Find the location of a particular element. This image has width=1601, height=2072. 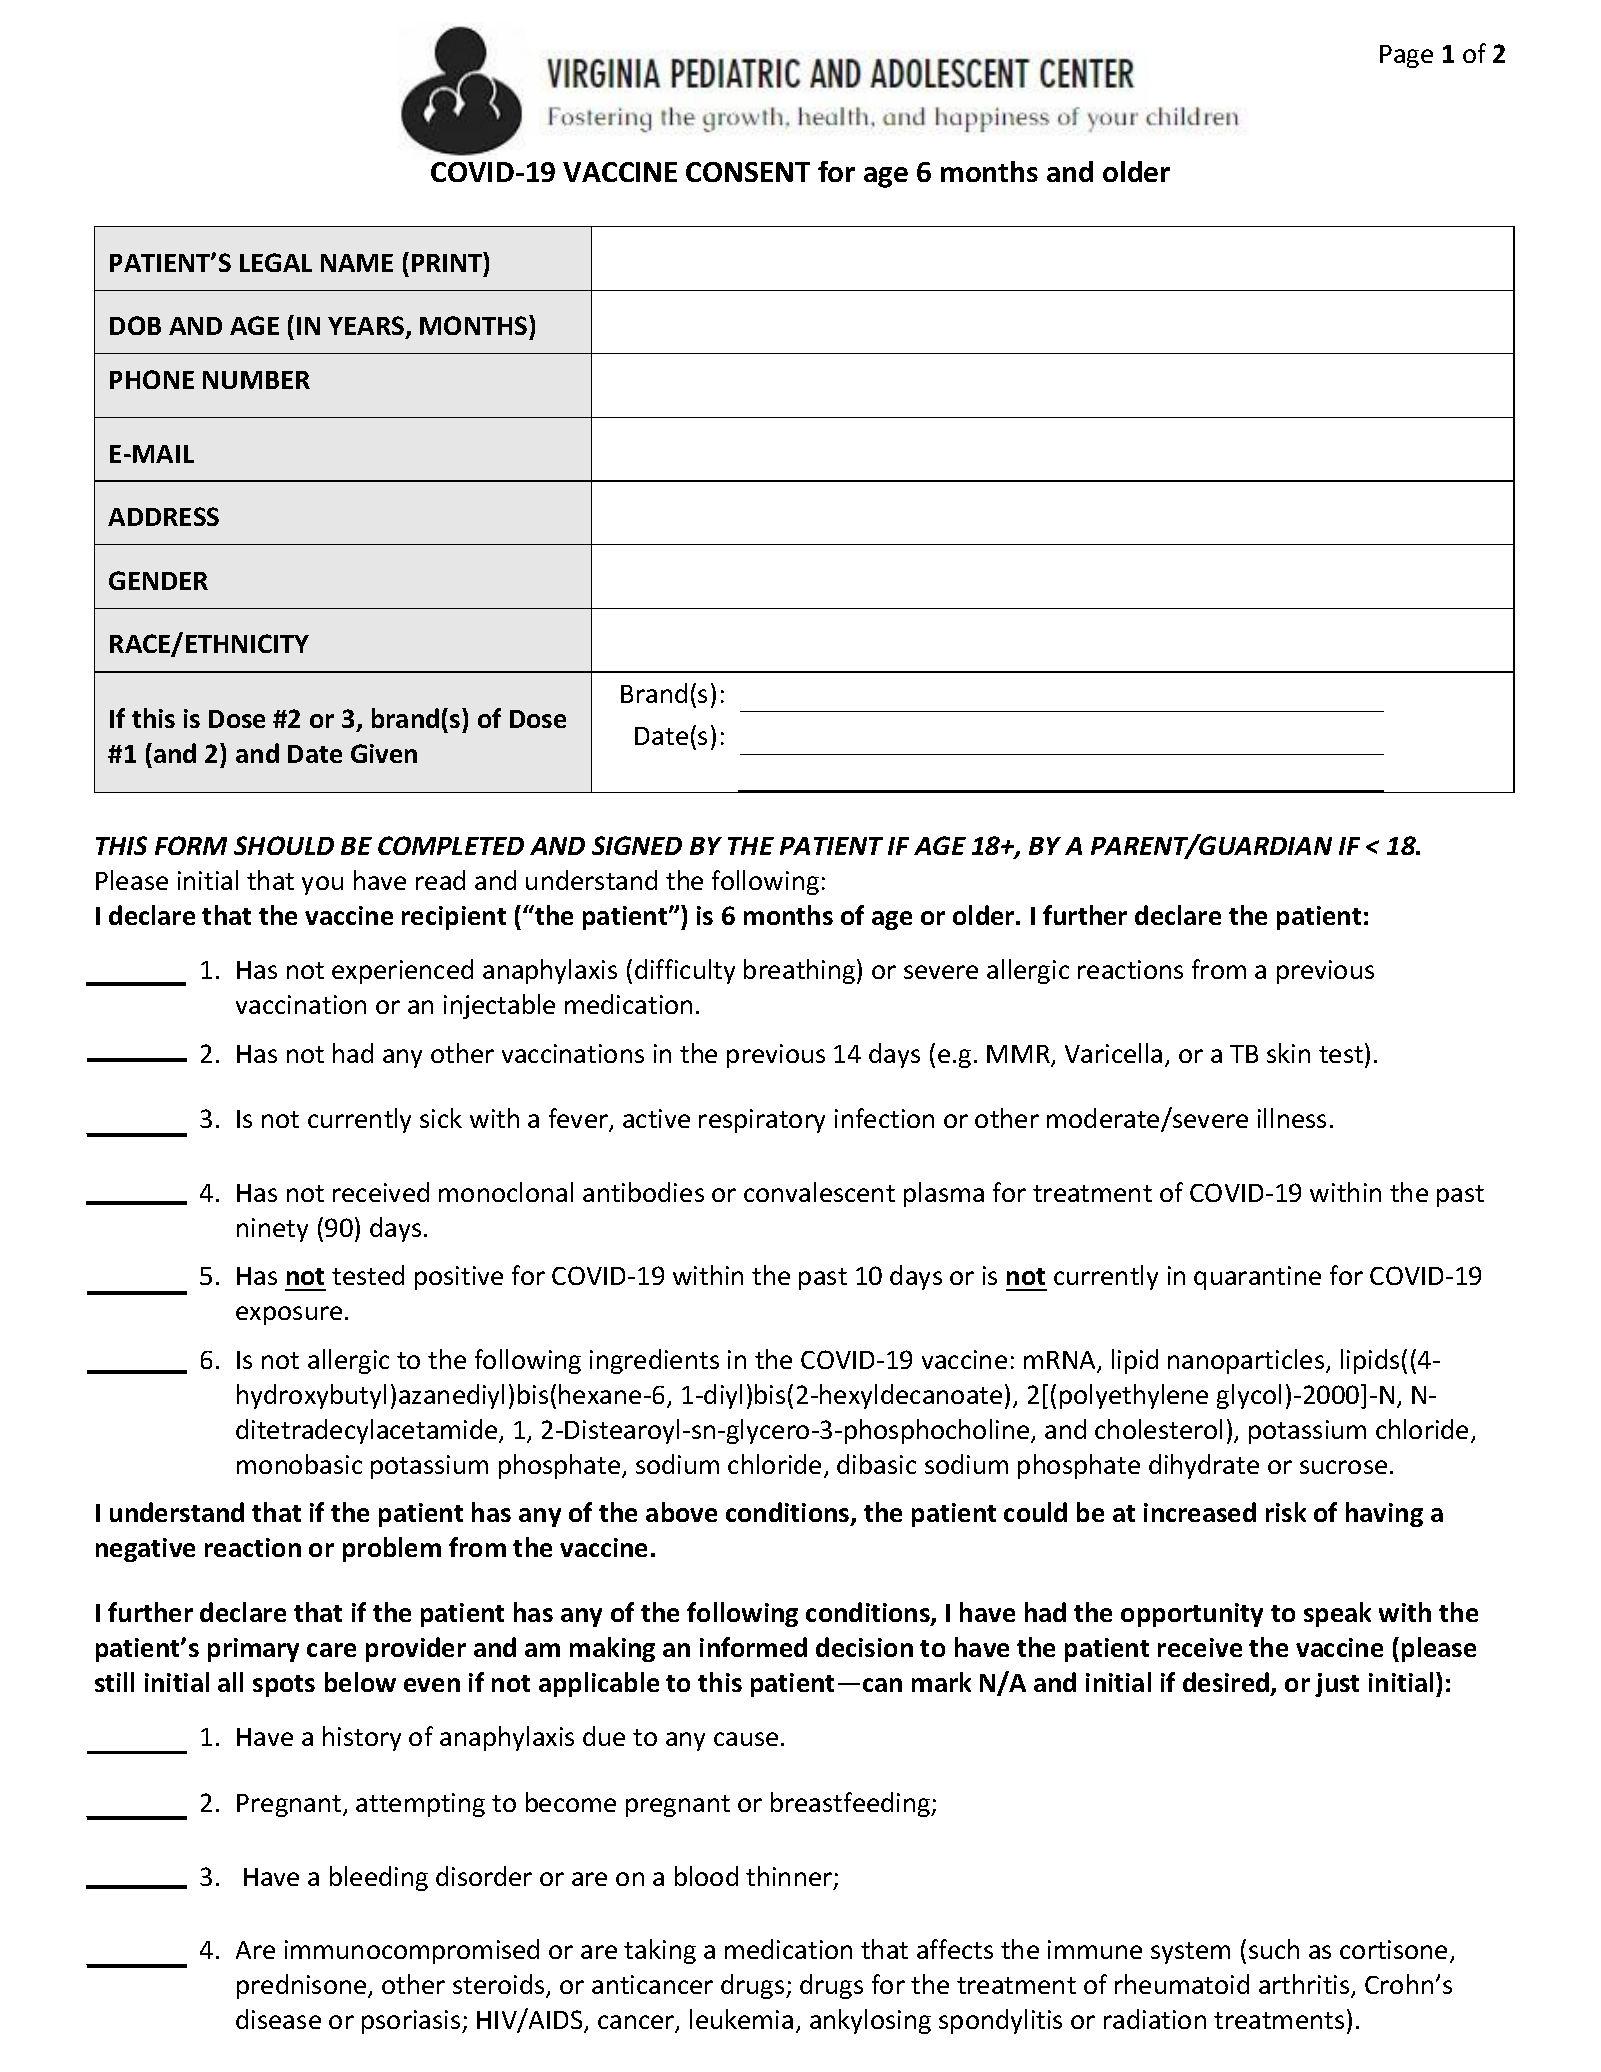

exposure is located at coordinates (289, 1315).
